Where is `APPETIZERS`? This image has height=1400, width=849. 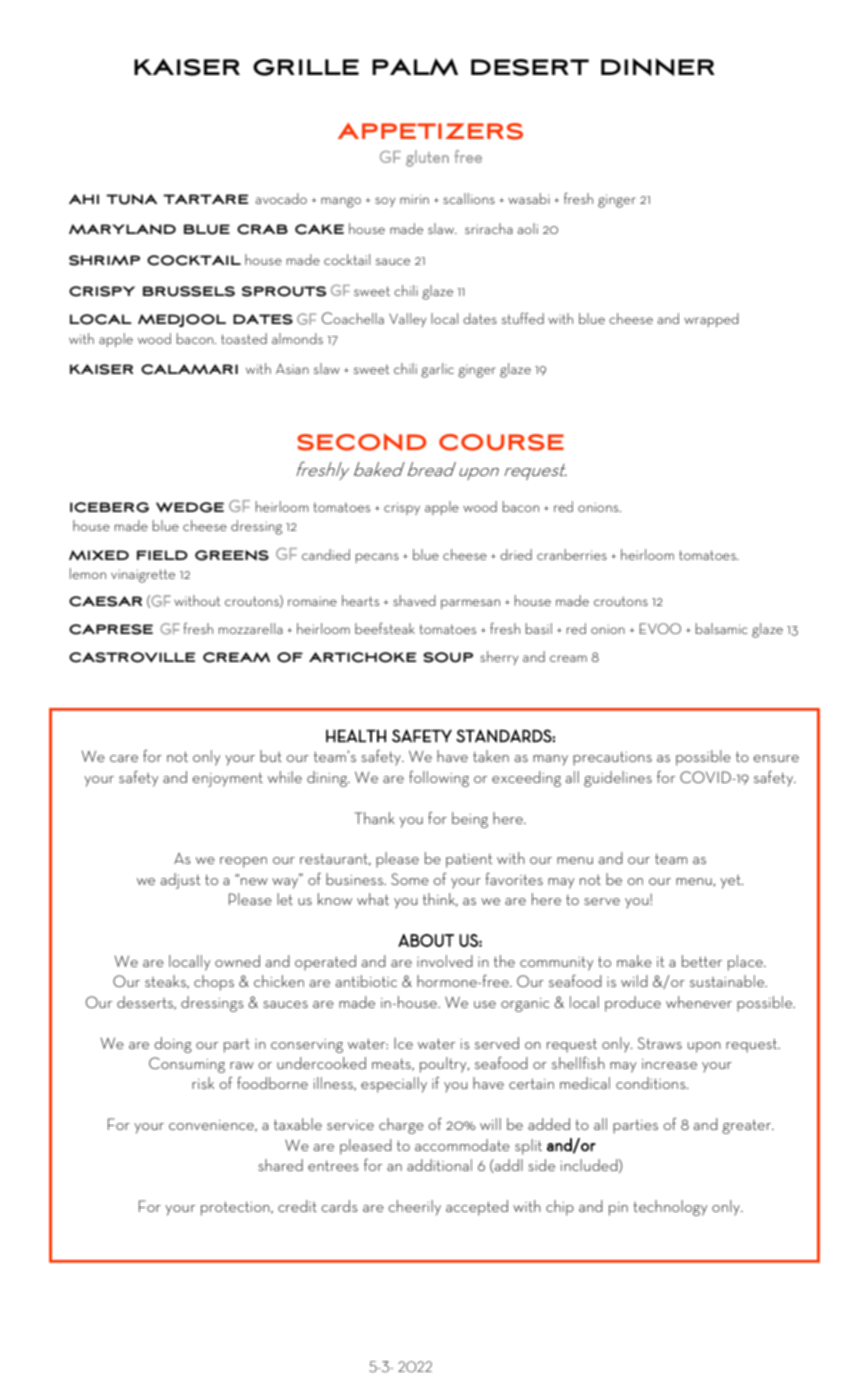 APPETIZERS is located at coordinates (430, 131).
